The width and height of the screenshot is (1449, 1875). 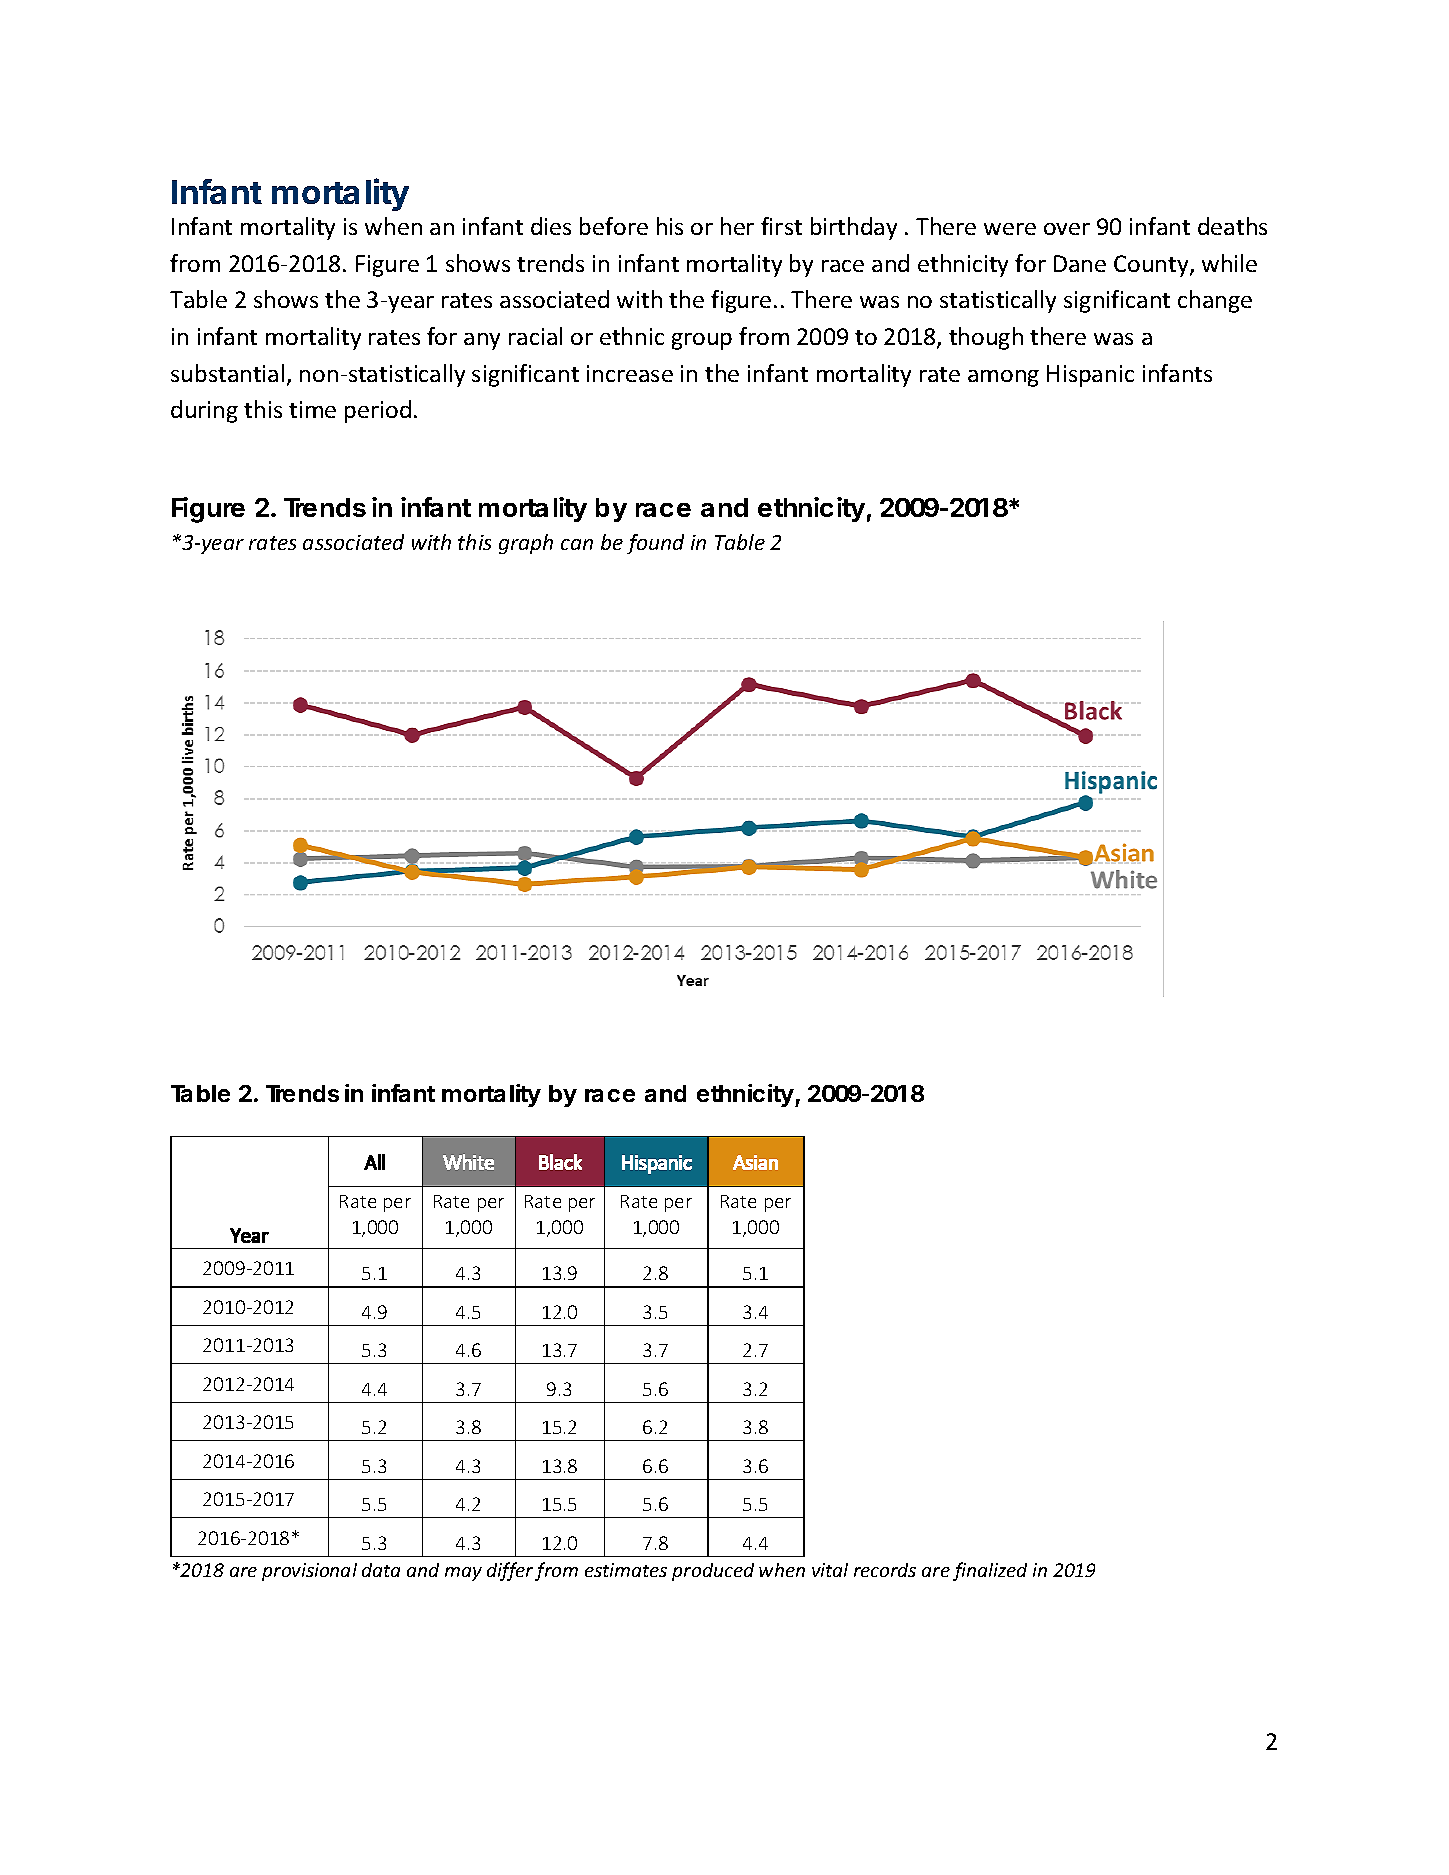 I want to click on produced, so click(x=713, y=1572).
